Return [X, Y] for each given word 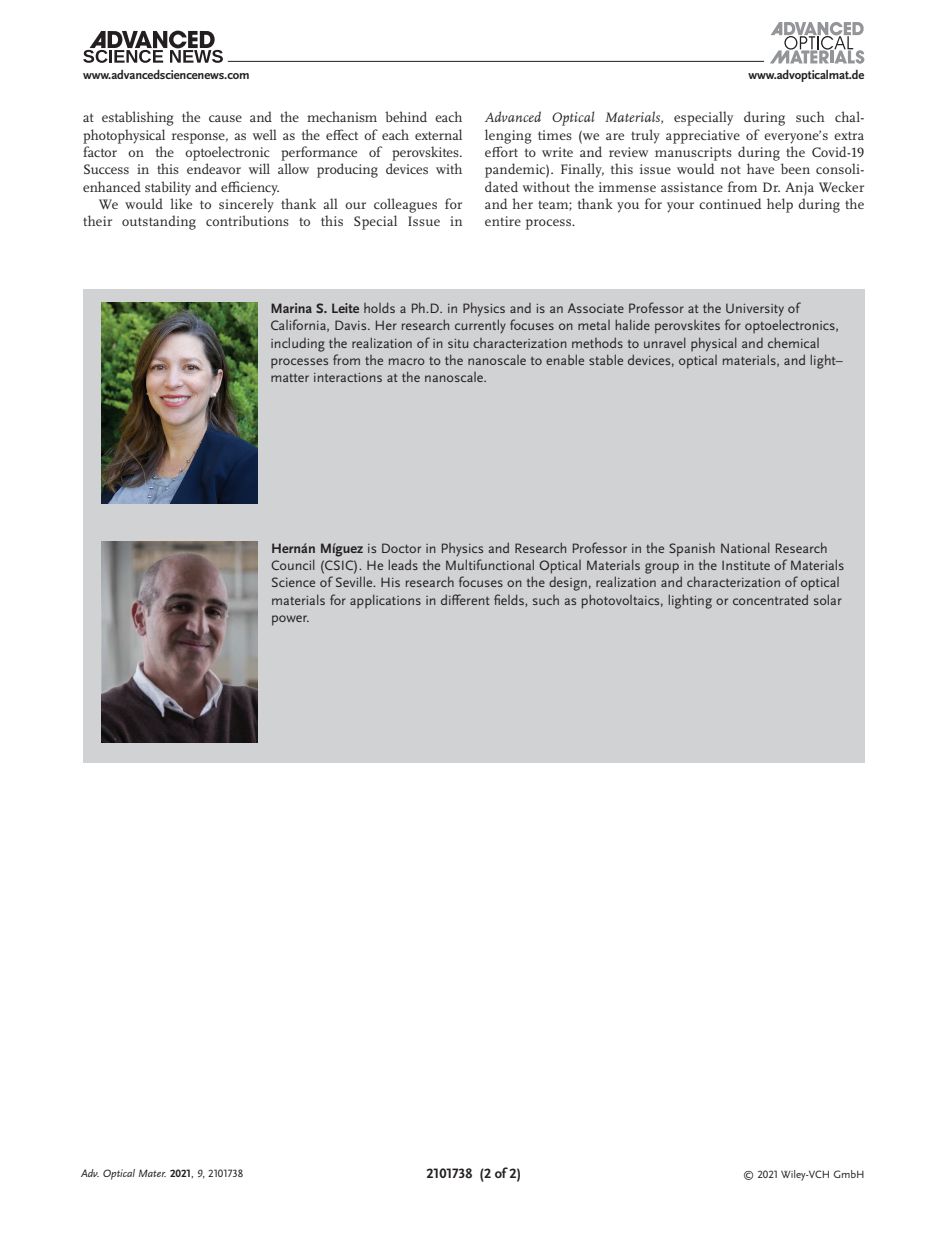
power [290, 620]
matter [290, 378]
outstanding [159, 222]
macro [407, 361]
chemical [793, 342]
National [745, 547]
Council [293, 564]
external [438, 134]
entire [503, 221]
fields [510, 600]
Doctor [401, 548]
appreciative [703, 137]
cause [225, 118]
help [780, 205]
